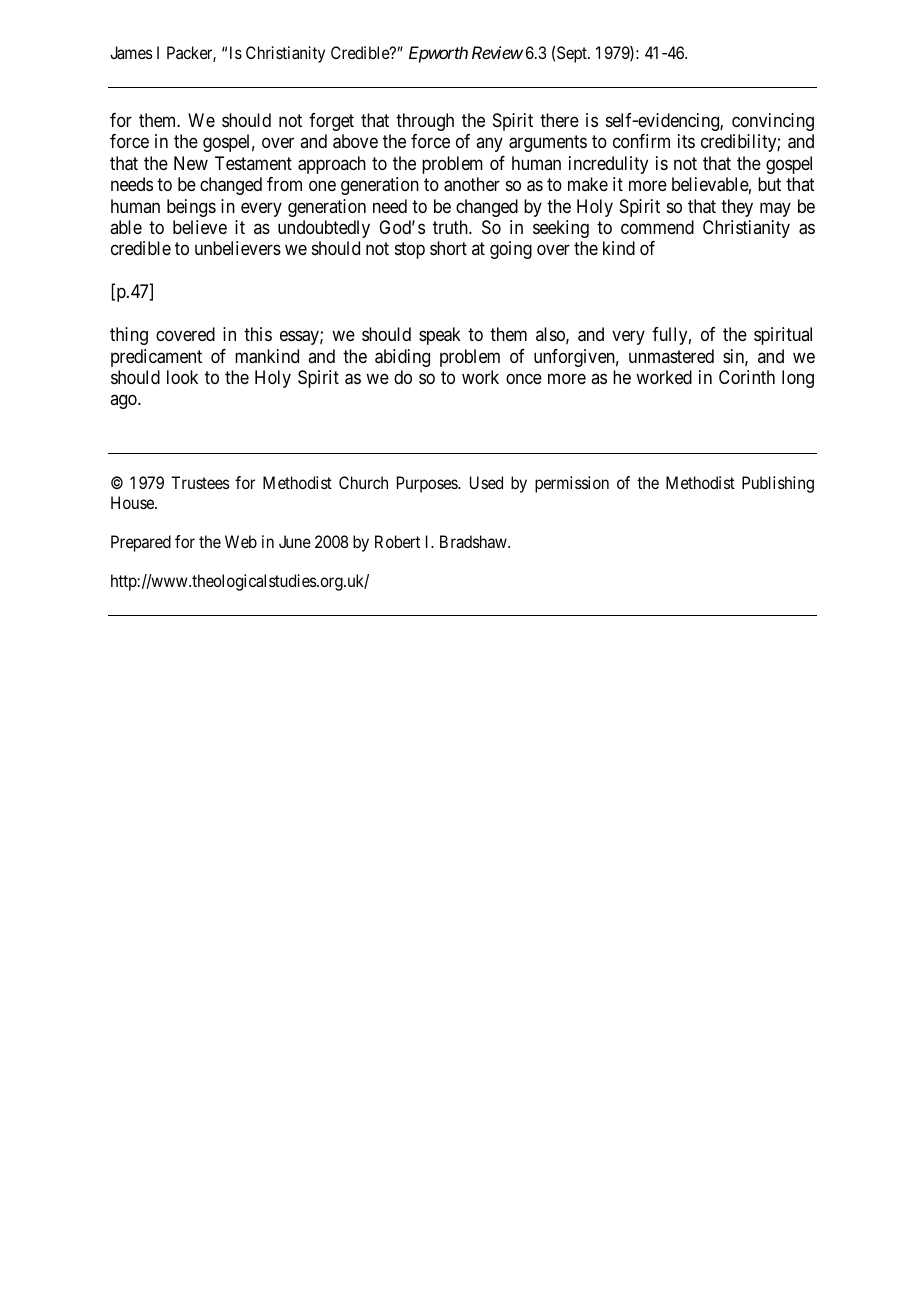 The image size is (924, 1308). What do you see at coordinates (331, 122) in the page?
I see `forget` at bounding box center [331, 122].
